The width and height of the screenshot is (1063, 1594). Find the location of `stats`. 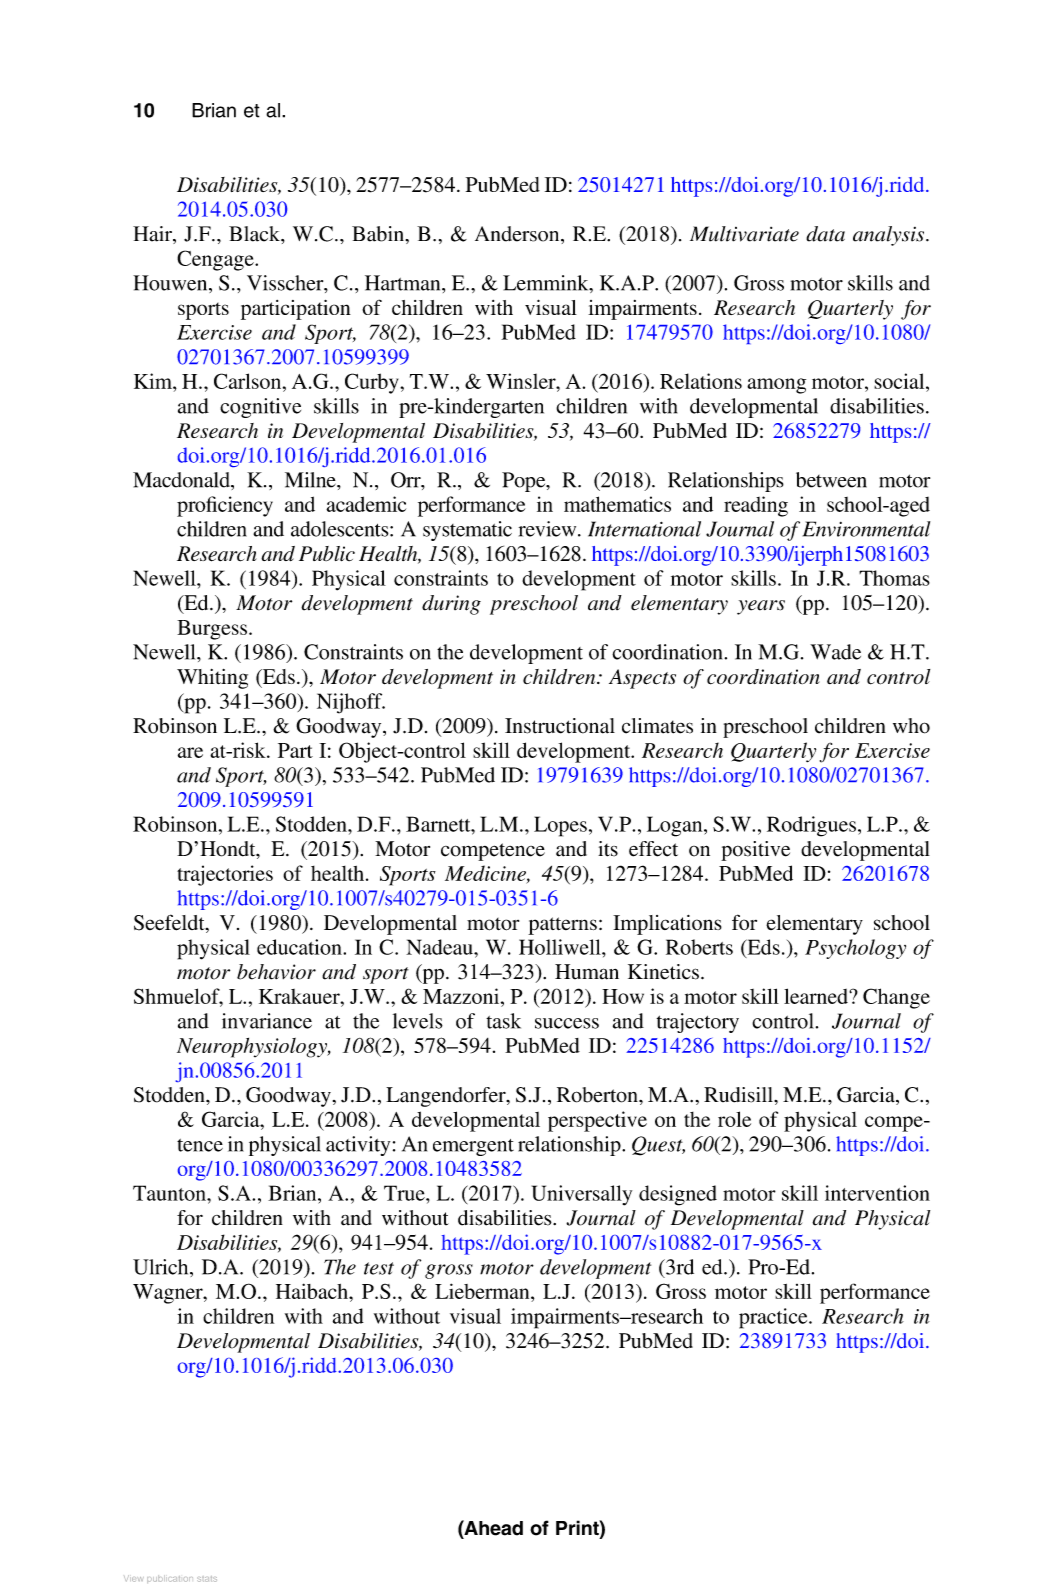

stats is located at coordinates (207, 1579).
